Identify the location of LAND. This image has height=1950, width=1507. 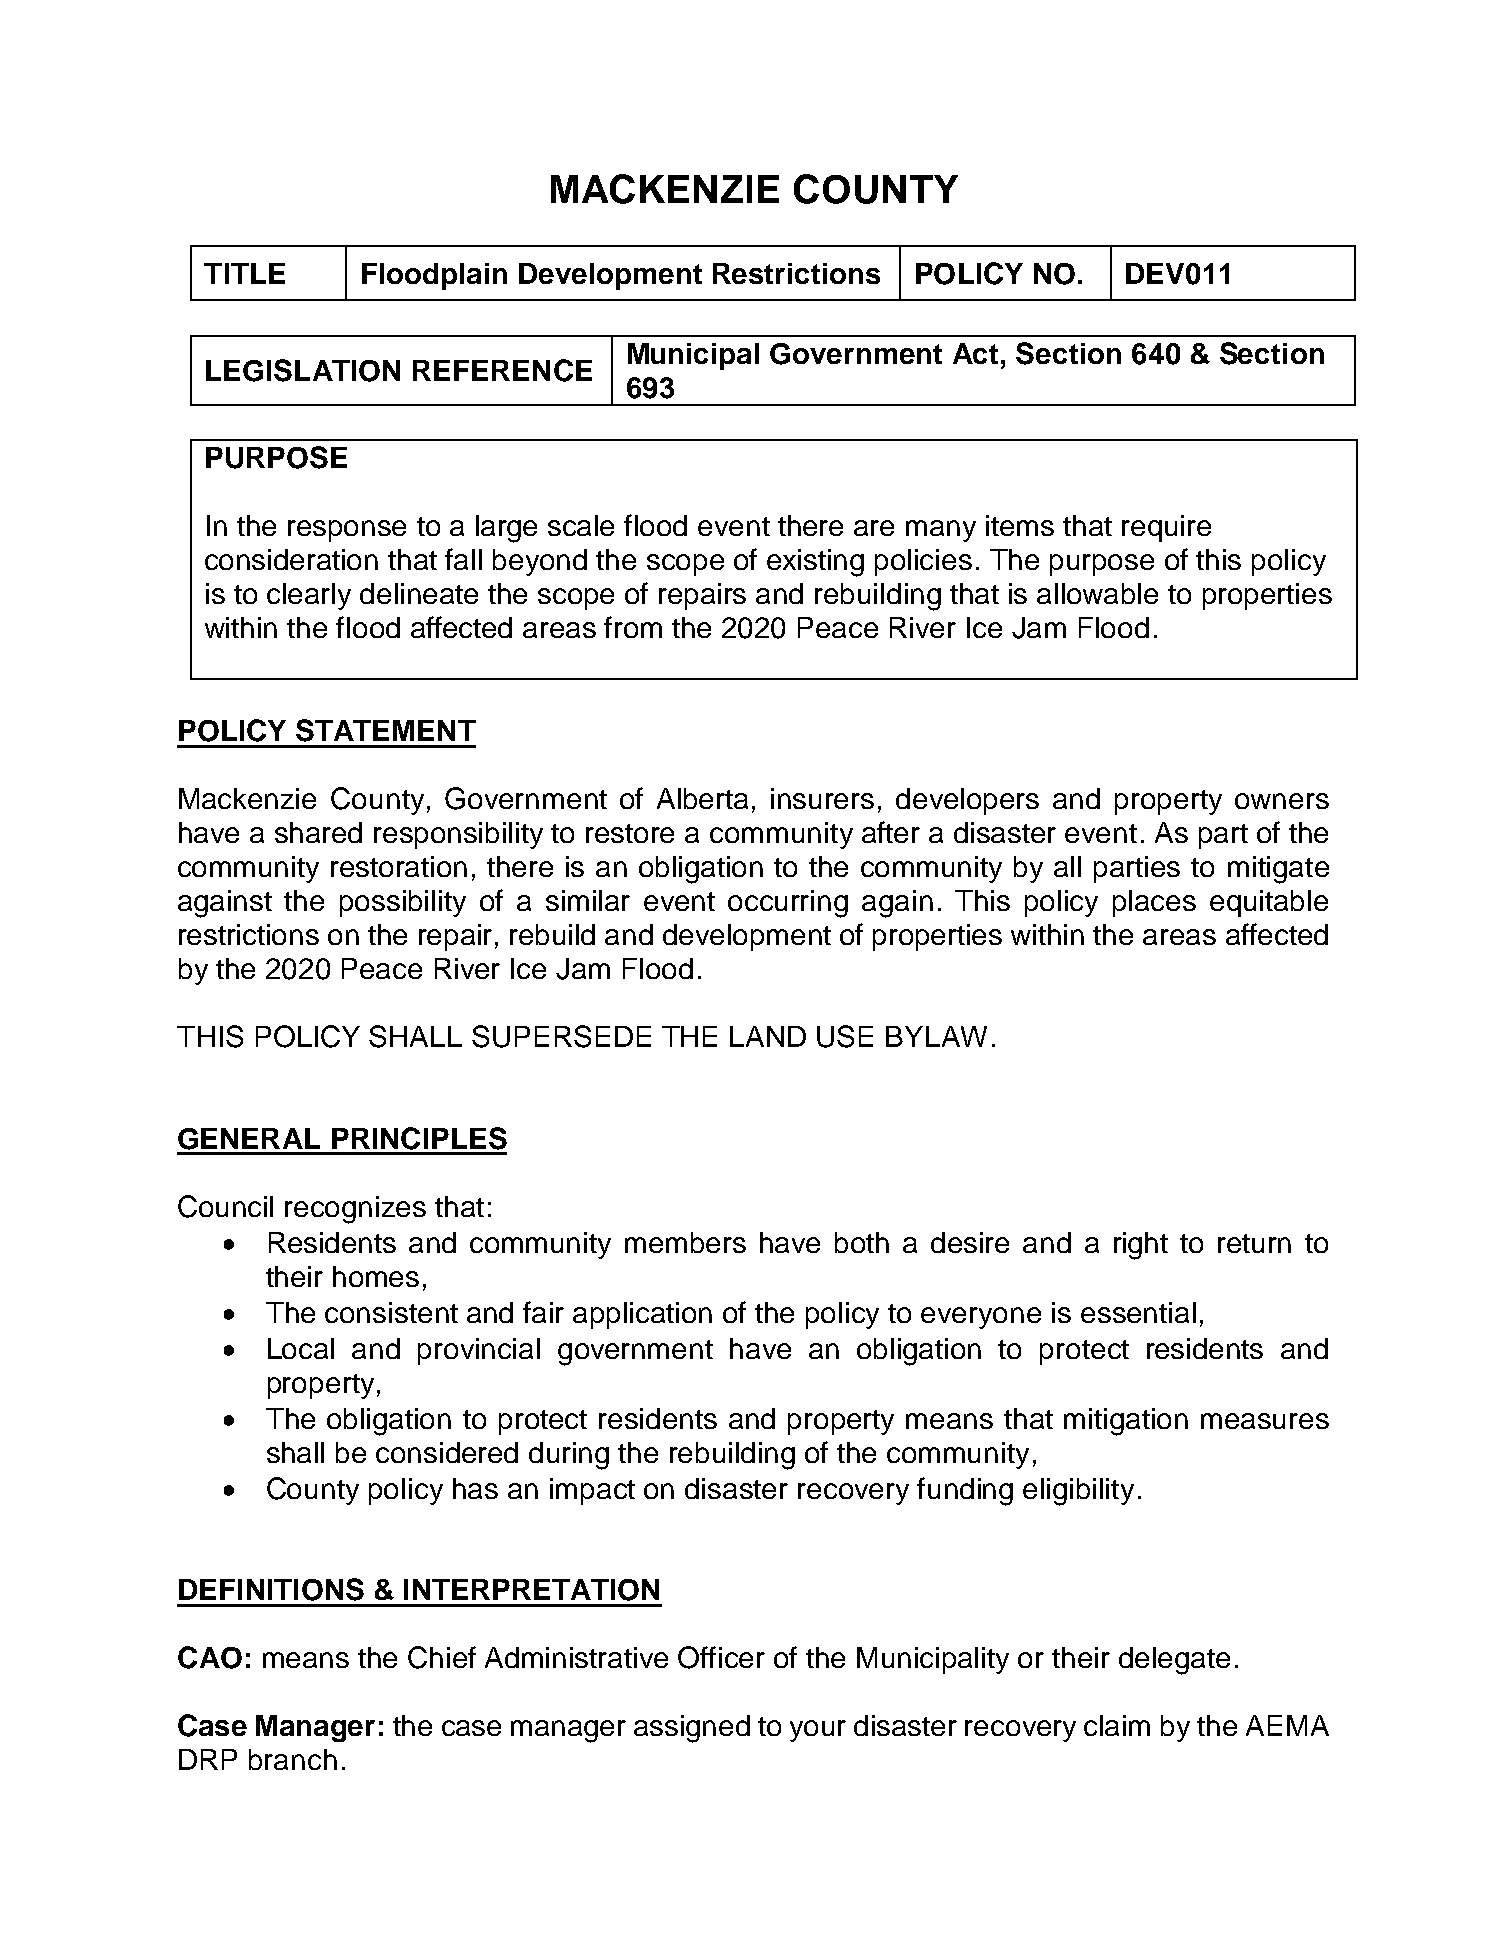
(768, 1036).
